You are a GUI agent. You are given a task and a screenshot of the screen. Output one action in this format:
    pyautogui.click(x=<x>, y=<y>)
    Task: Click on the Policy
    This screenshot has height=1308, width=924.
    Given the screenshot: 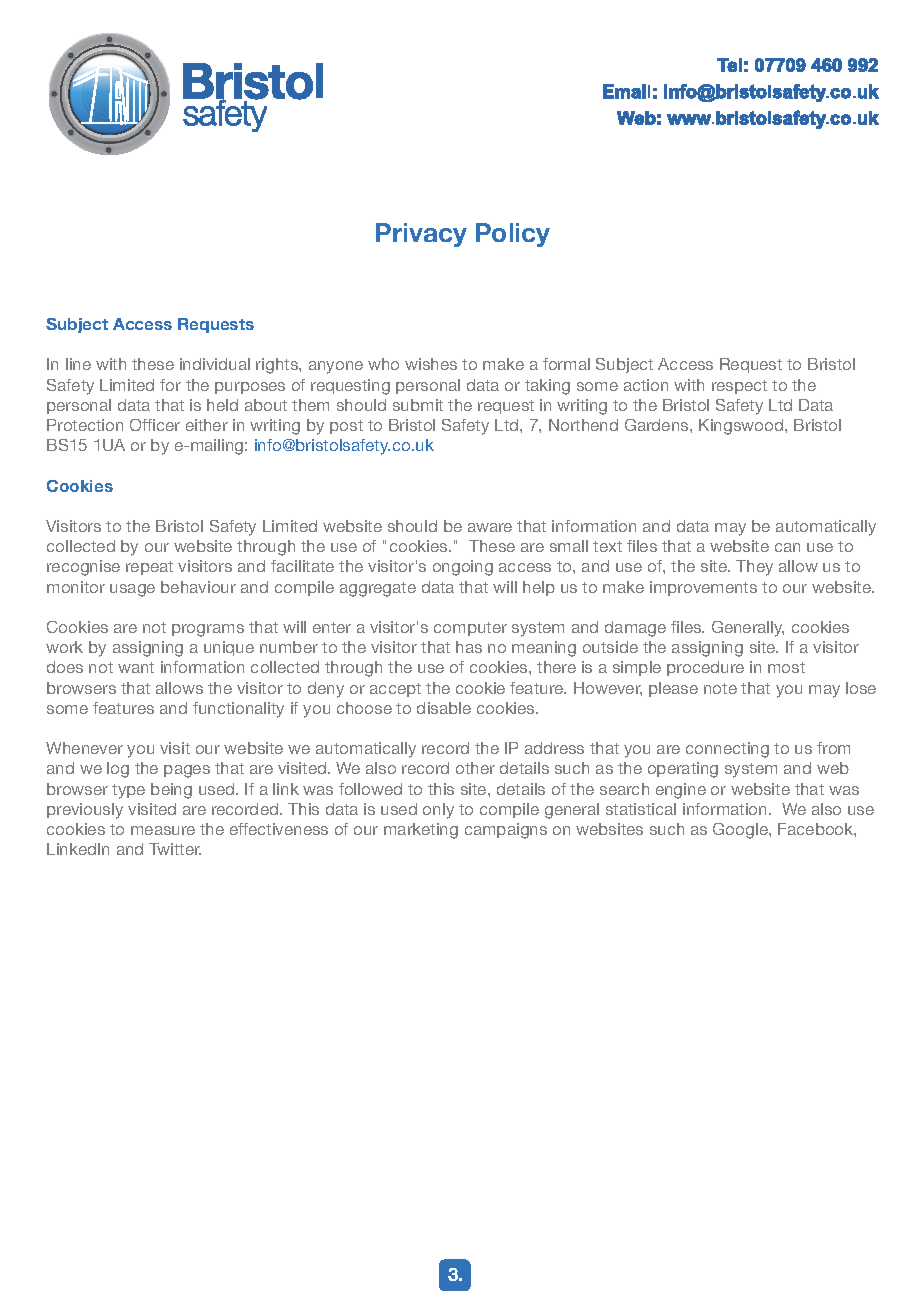 What is the action you would take?
    pyautogui.click(x=513, y=235)
